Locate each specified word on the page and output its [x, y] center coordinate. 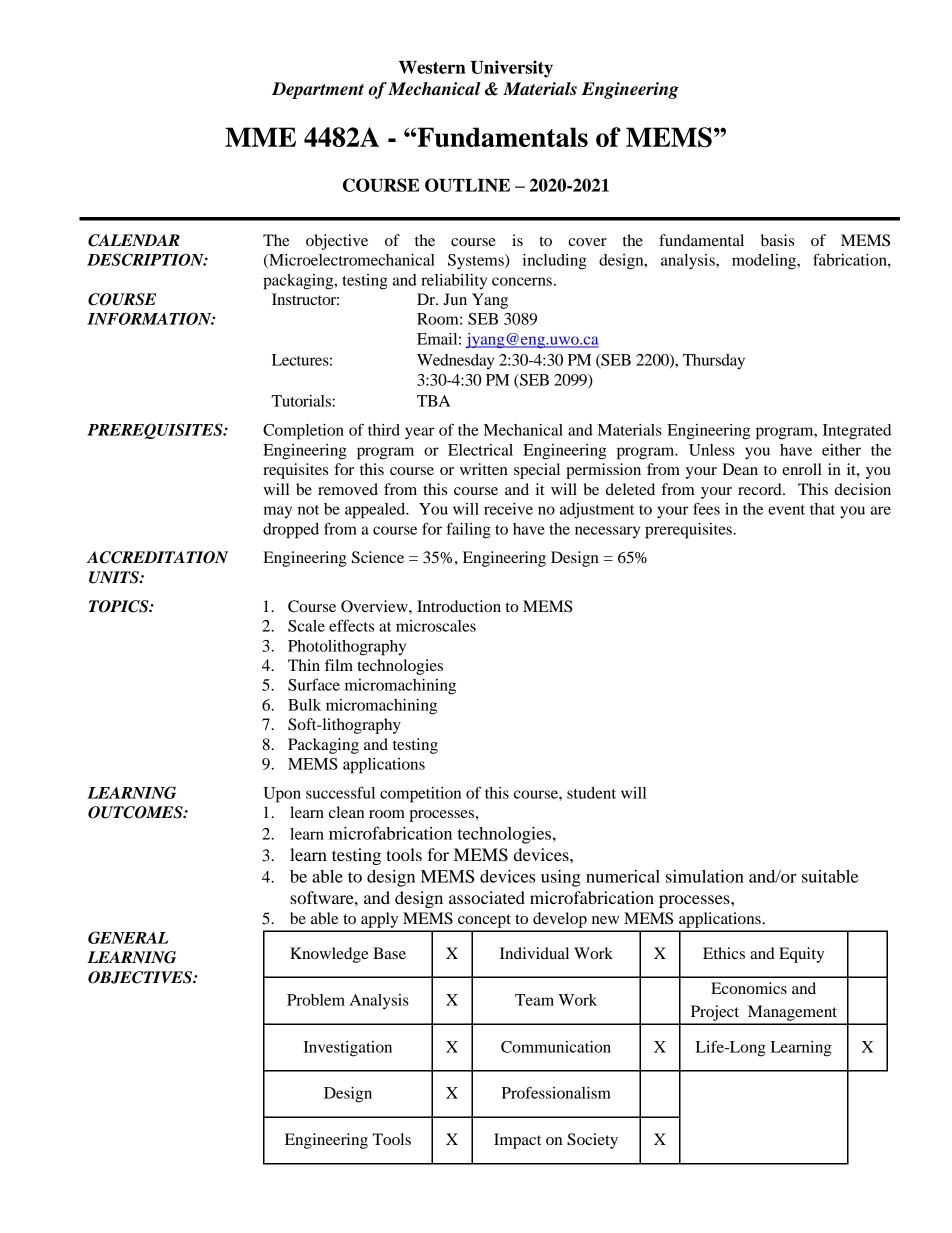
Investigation [347, 1049]
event [786, 510]
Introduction [459, 606]
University [511, 69]
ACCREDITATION [157, 557]
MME [260, 137]
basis [777, 240]
